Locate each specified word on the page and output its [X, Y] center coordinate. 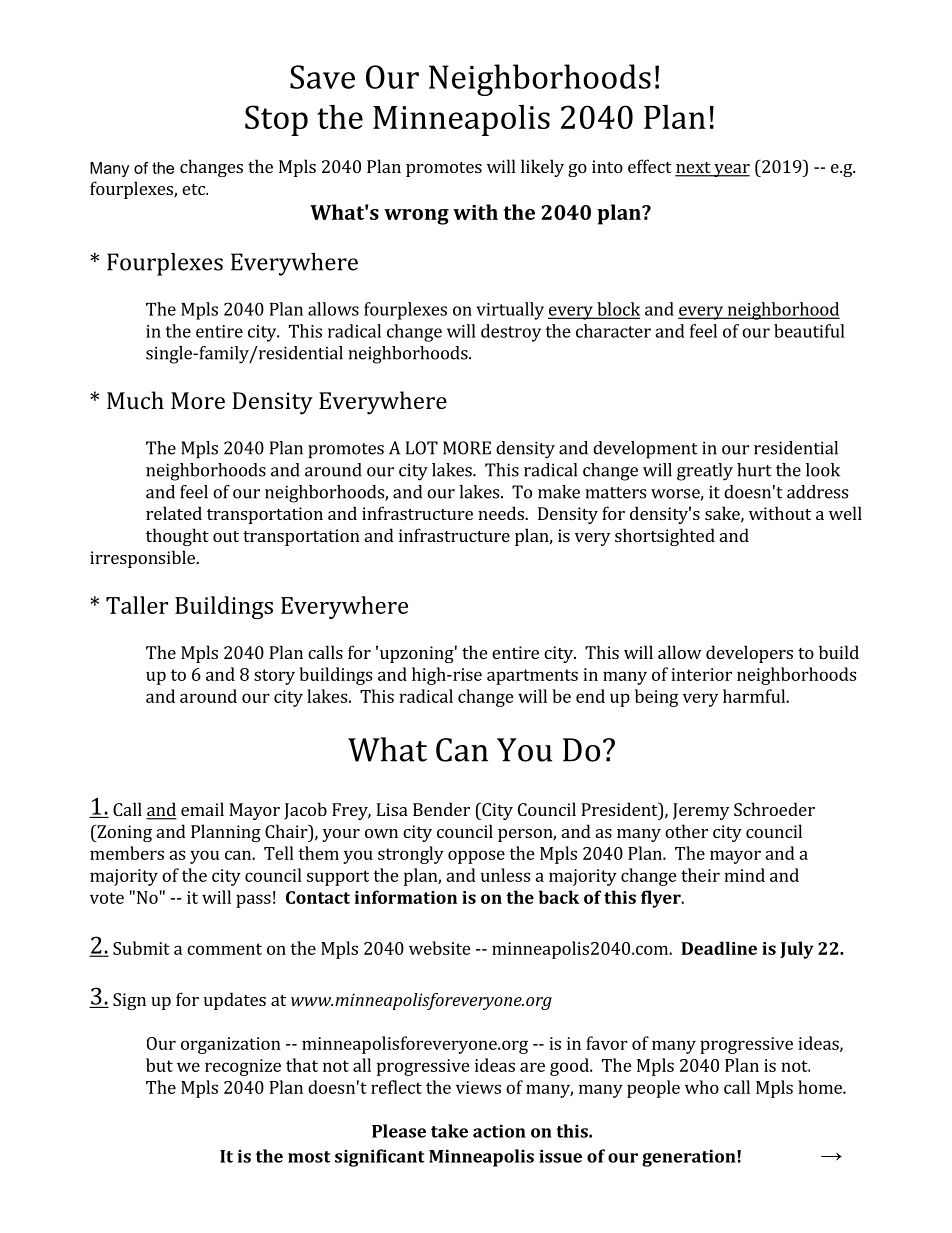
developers [749, 654]
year [731, 170]
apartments [532, 677]
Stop [276, 120]
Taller [137, 605]
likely [542, 168]
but [159, 1065]
